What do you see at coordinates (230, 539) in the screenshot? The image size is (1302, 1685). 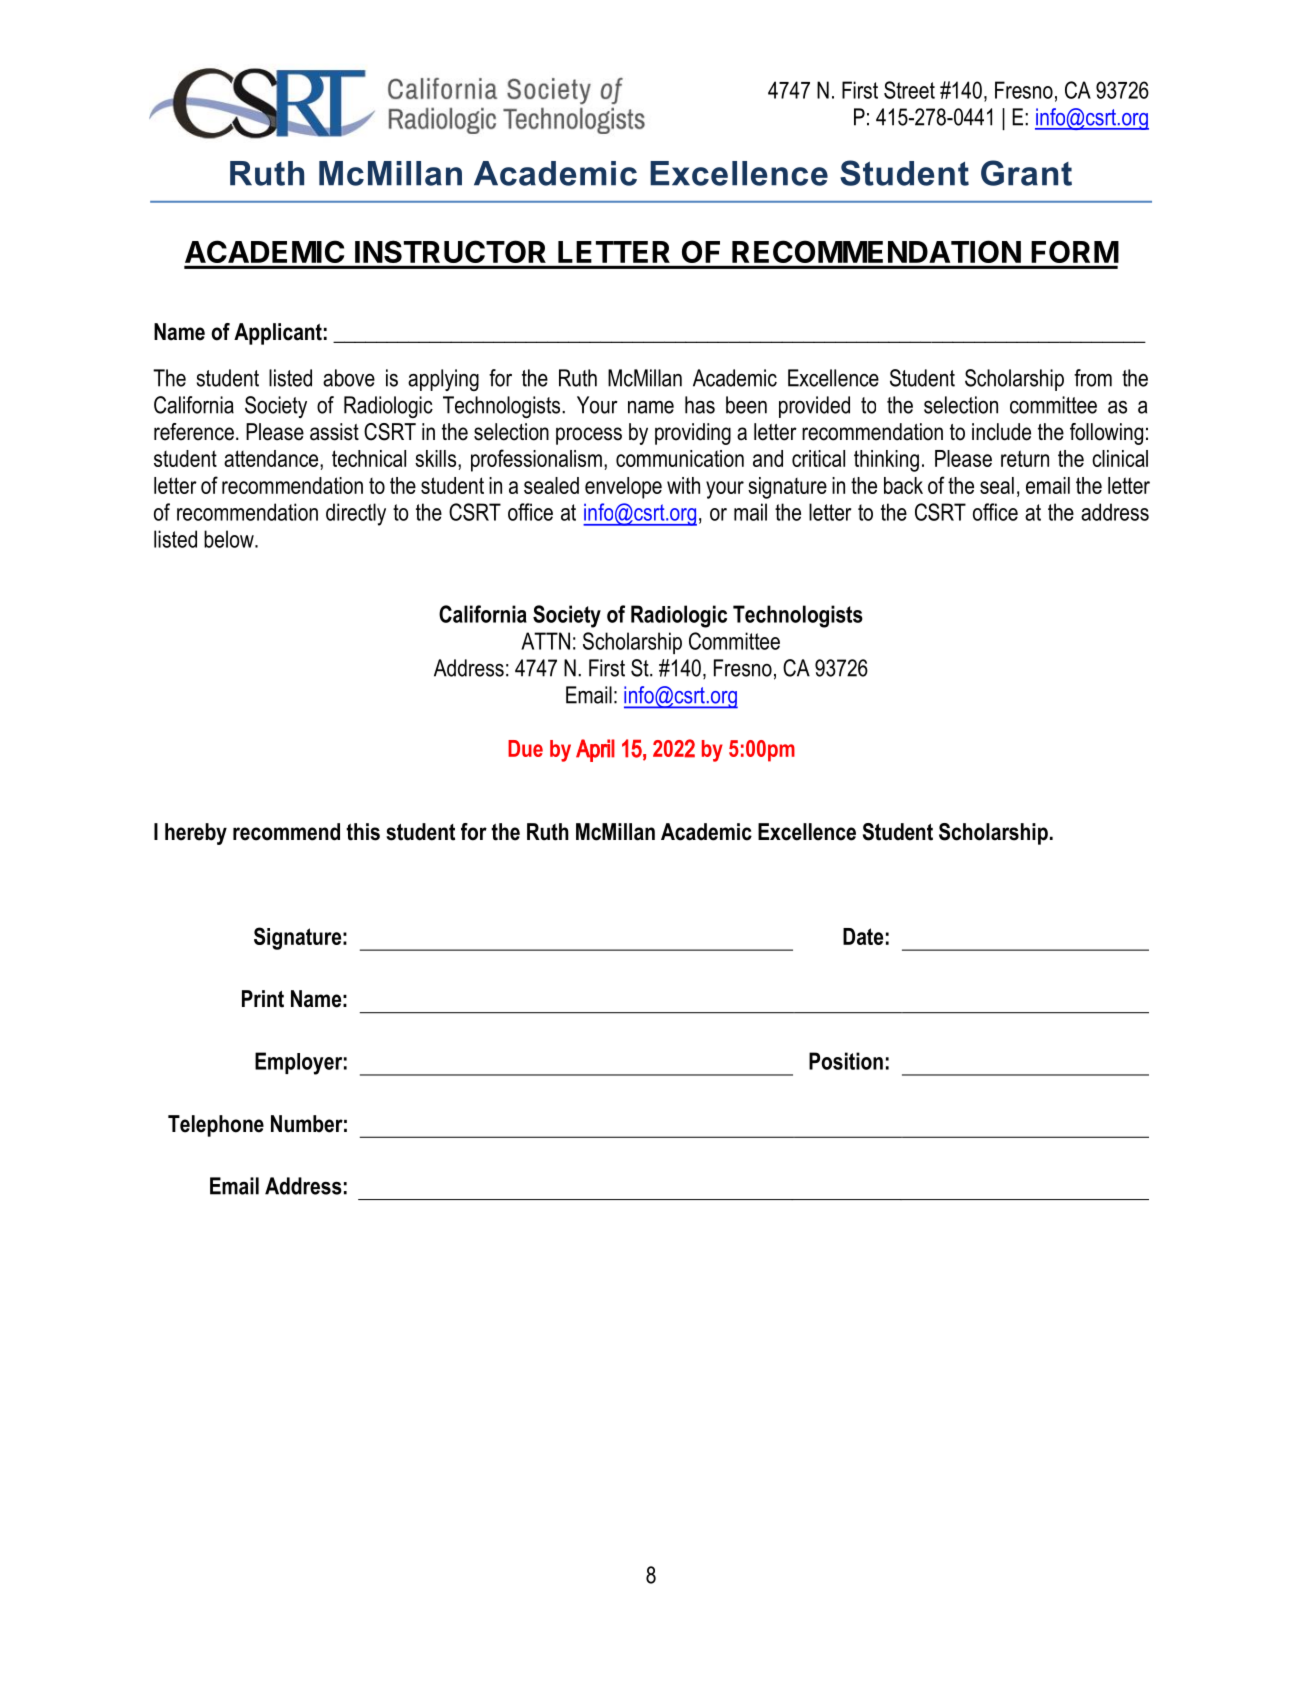 I see `below` at bounding box center [230, 539].
